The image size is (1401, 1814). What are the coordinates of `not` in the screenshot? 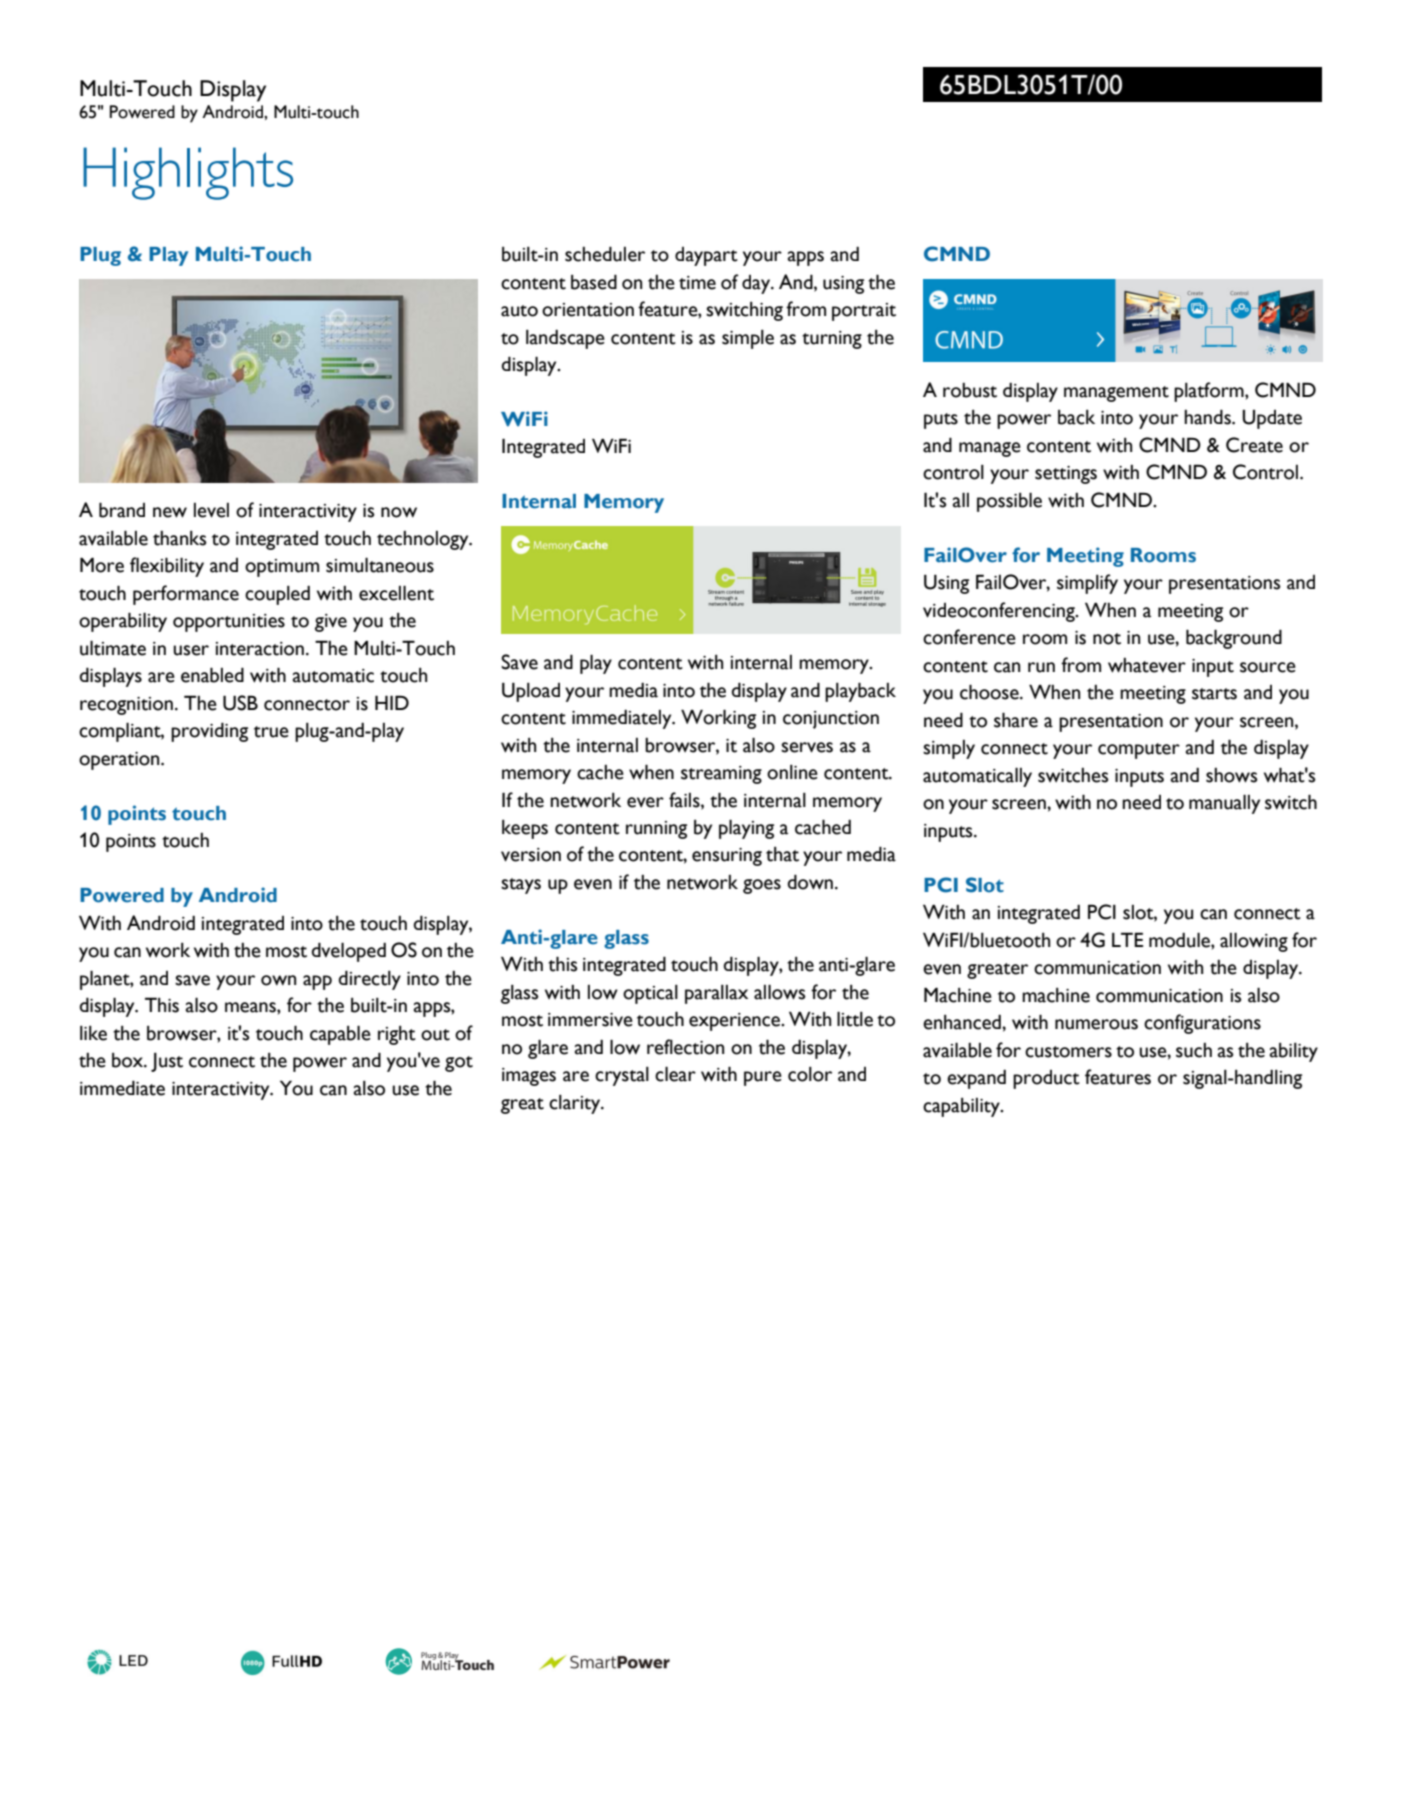 It's located at (1107, 639).
